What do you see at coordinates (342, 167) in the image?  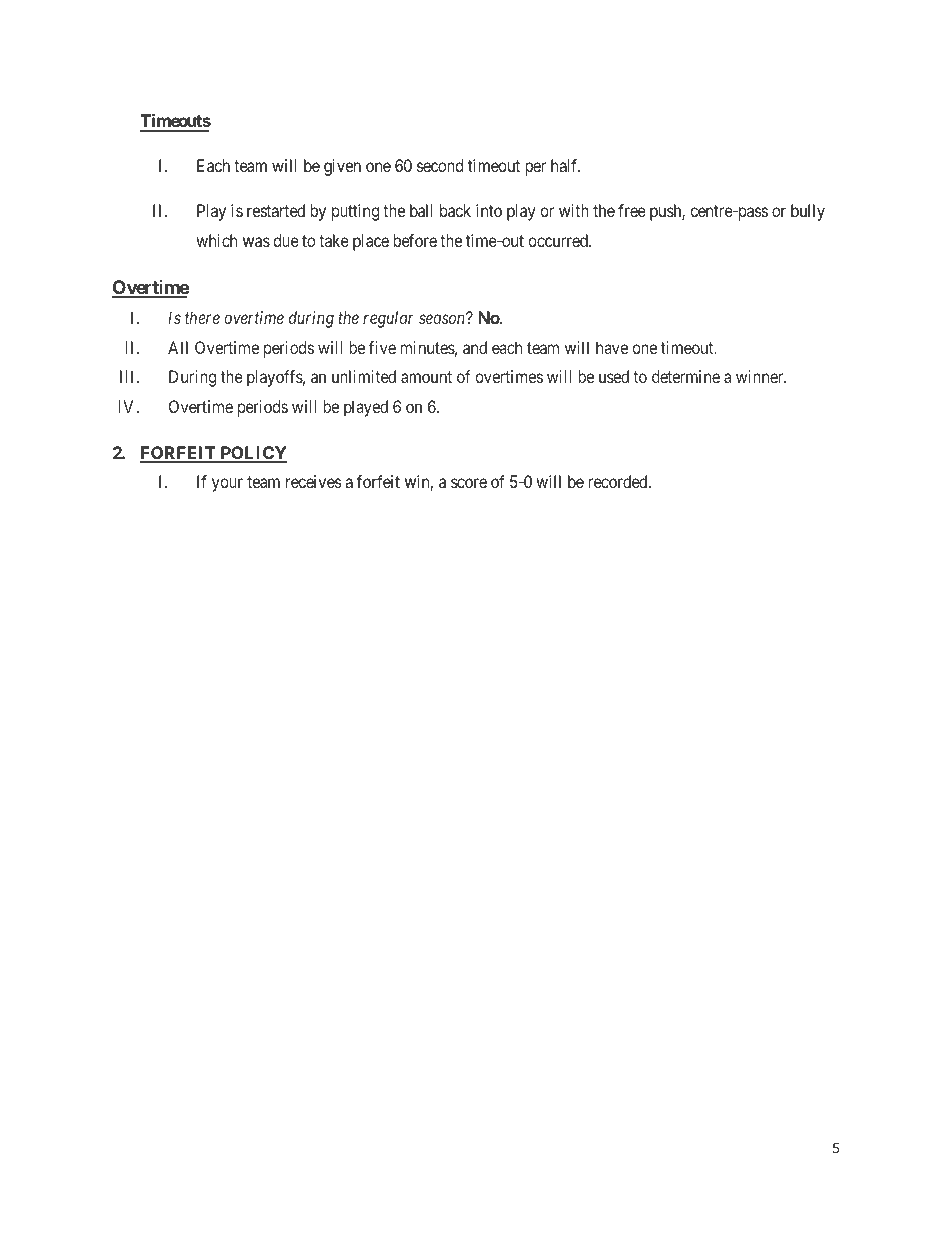 I see `given` at bounding box center [342, 167].
